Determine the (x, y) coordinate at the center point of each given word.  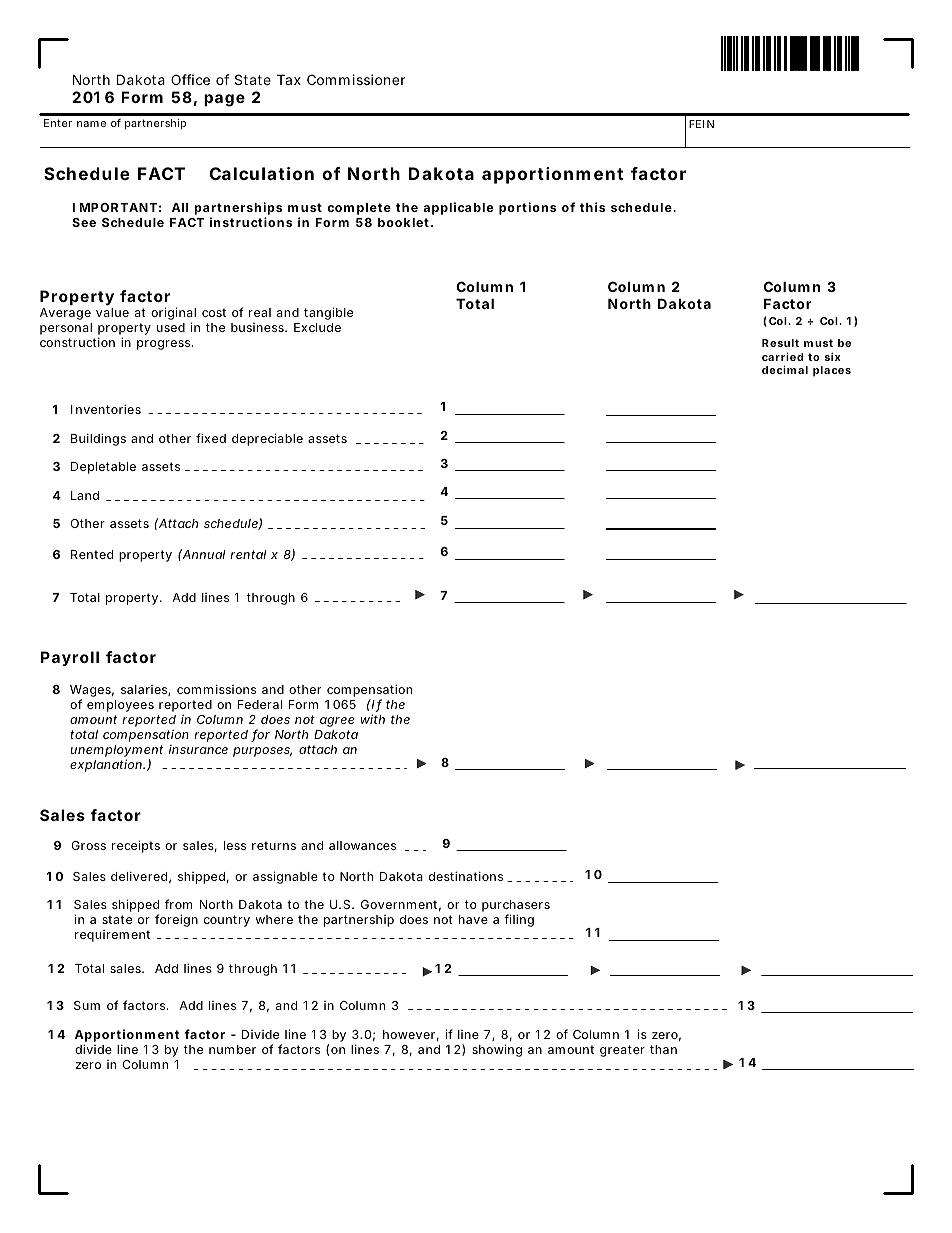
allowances (362, 845)
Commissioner (356, 79)
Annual (203, 554)
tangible (328, 313)
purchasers (516, 907)
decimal (785, 369)
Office (190, 79)
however (411, 1035)
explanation (107, 765)
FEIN (701, 124)
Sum (87, 1005)
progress (165, 345)
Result (780, 343)
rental (248, 554)
